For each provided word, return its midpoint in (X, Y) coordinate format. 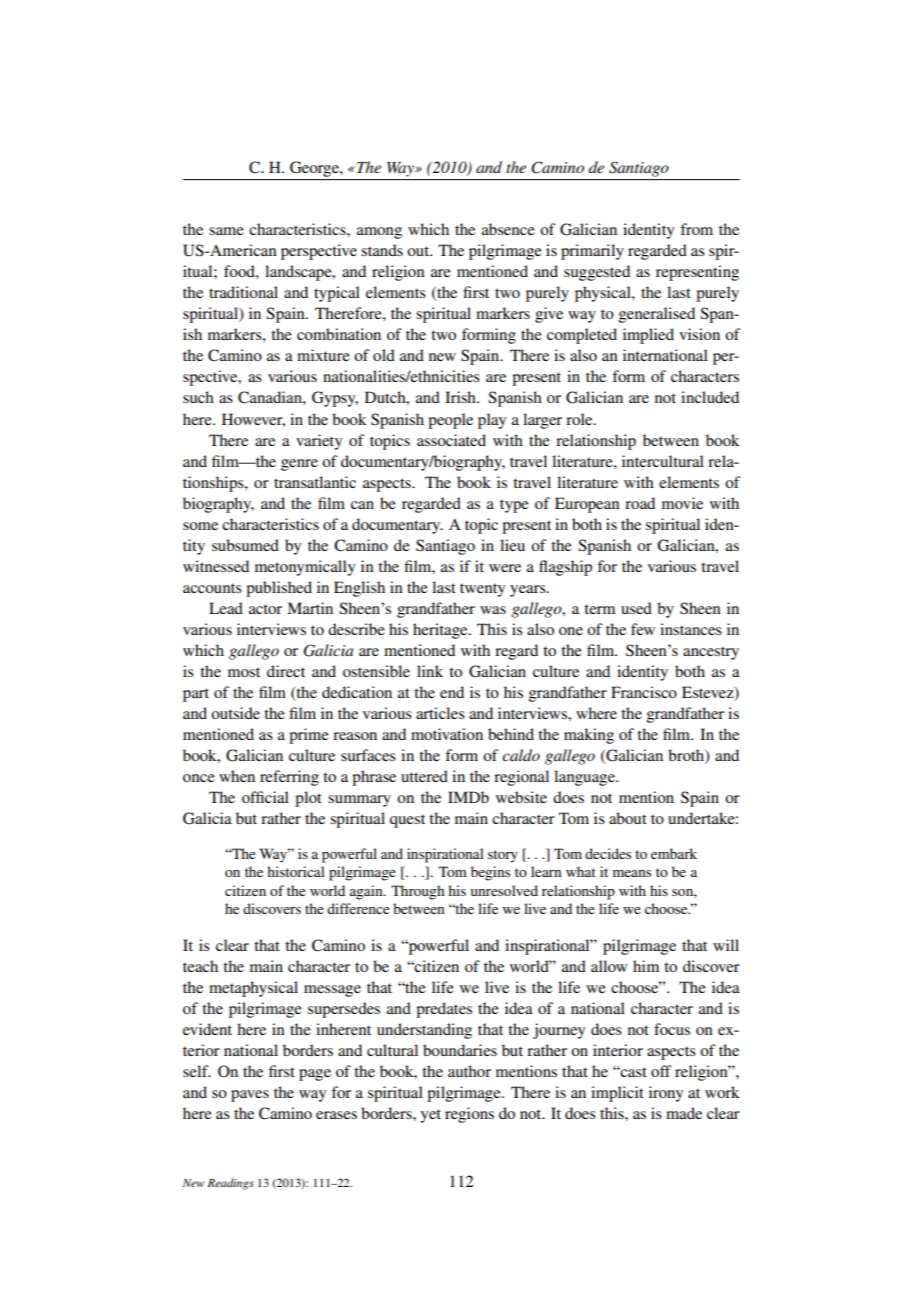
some (200, 526)
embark (674, 853)
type (514, 506)
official (265, 797)
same (226, 231)
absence (508, 229)
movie (682, 503)
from (696, 229)
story (503, 856)
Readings (231, 1184)
